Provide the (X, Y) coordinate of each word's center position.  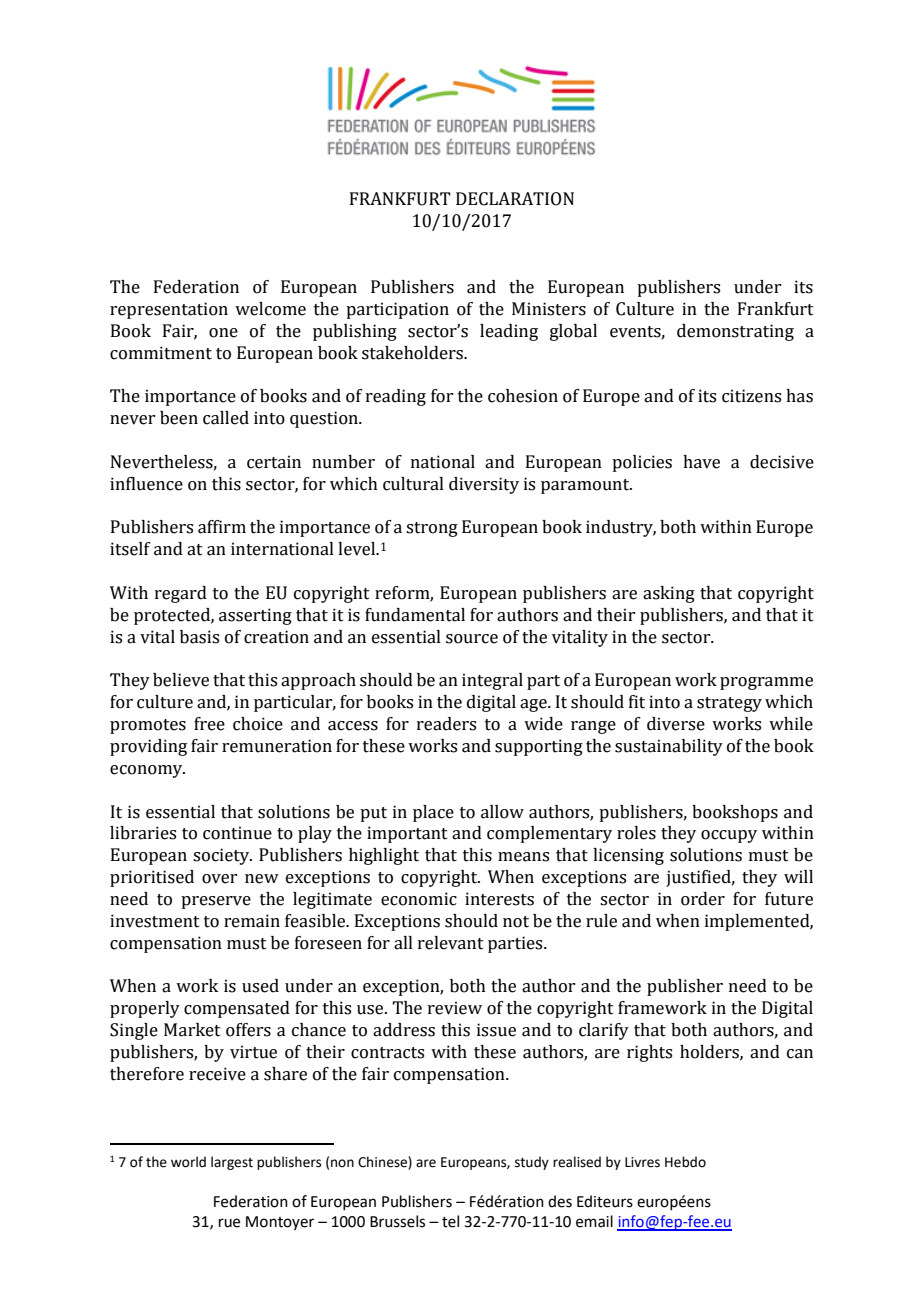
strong (432, 529)
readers (446, 724)
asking (669, 594)
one (223, 333)
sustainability (669, 747)
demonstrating (735, 332)
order (703, 899)
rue (229, 1223)
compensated (237, 1009)
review (455, 1008)
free (209, 724)
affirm (222, 527)
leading (509, 332)
